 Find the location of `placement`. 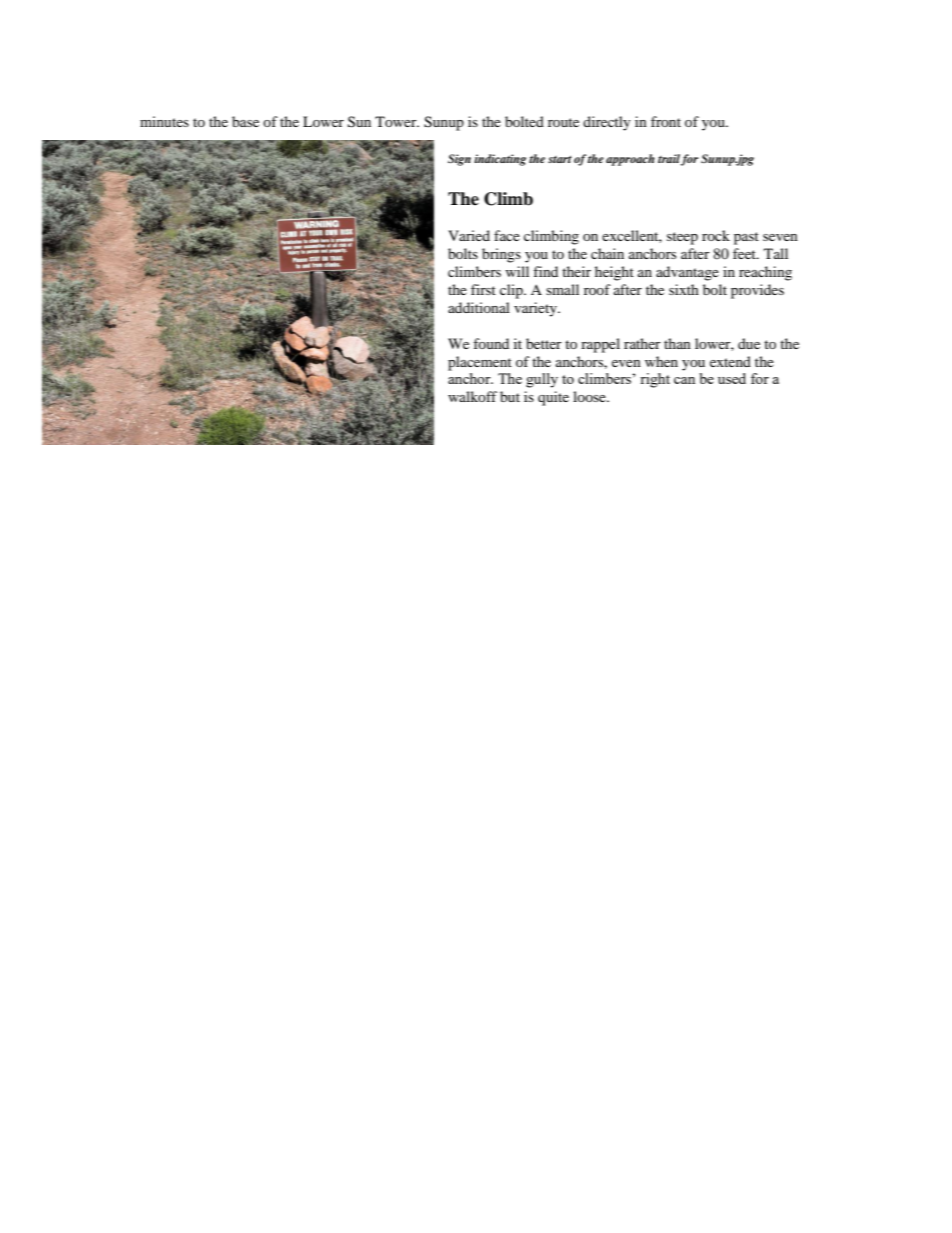

placement is located at coordinates (480, 363).
